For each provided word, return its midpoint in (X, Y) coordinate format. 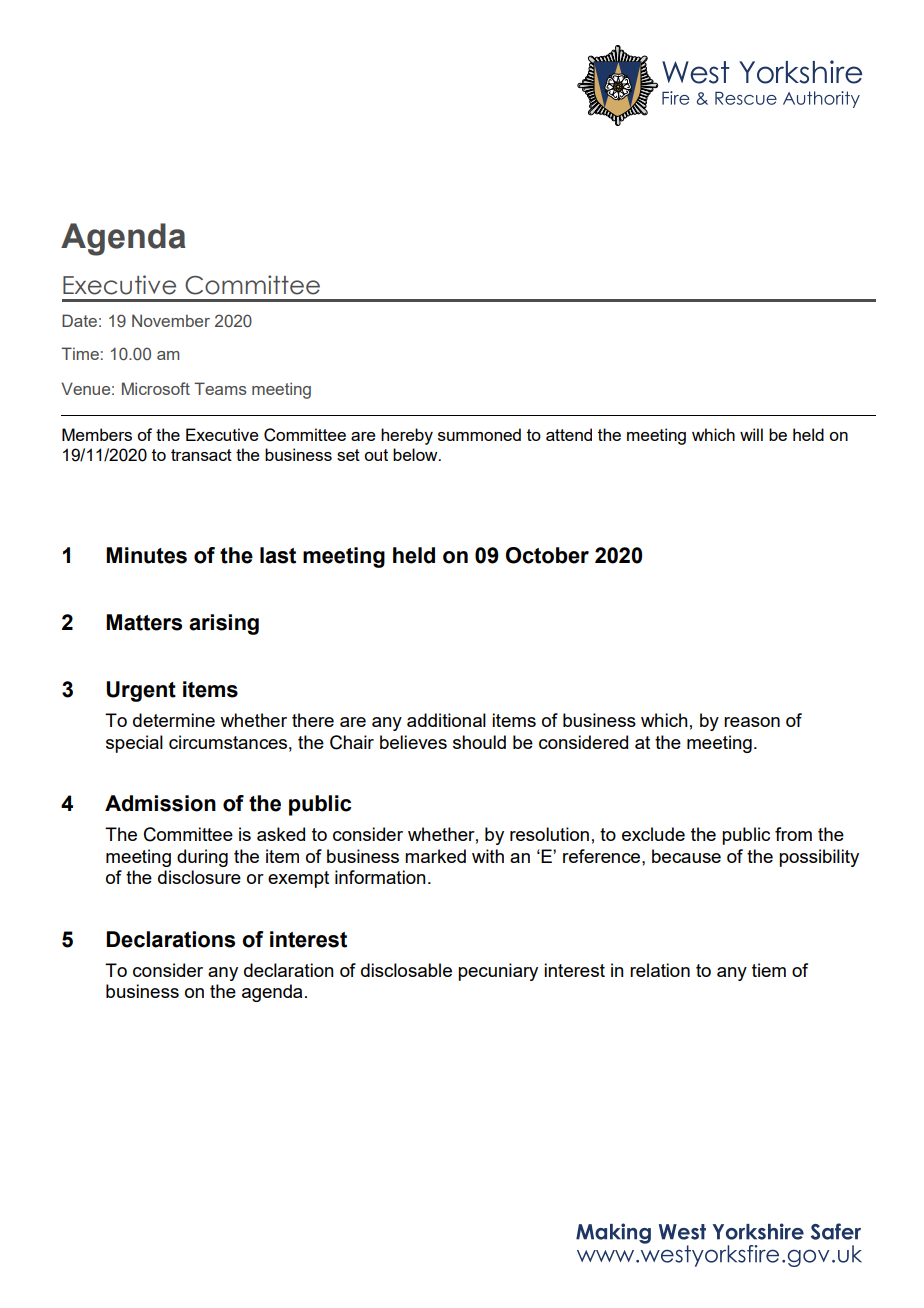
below (416, 454)
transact (201, 455)
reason (752, 722)
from (793, 834)
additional (446, 720)
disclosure (199, 877)
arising (224, 624)
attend (569, 434)
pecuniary (498, 972)
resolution (549, 834)
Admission (160, 803)
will (751, 434)
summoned (479, 434)
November (171, 320)
